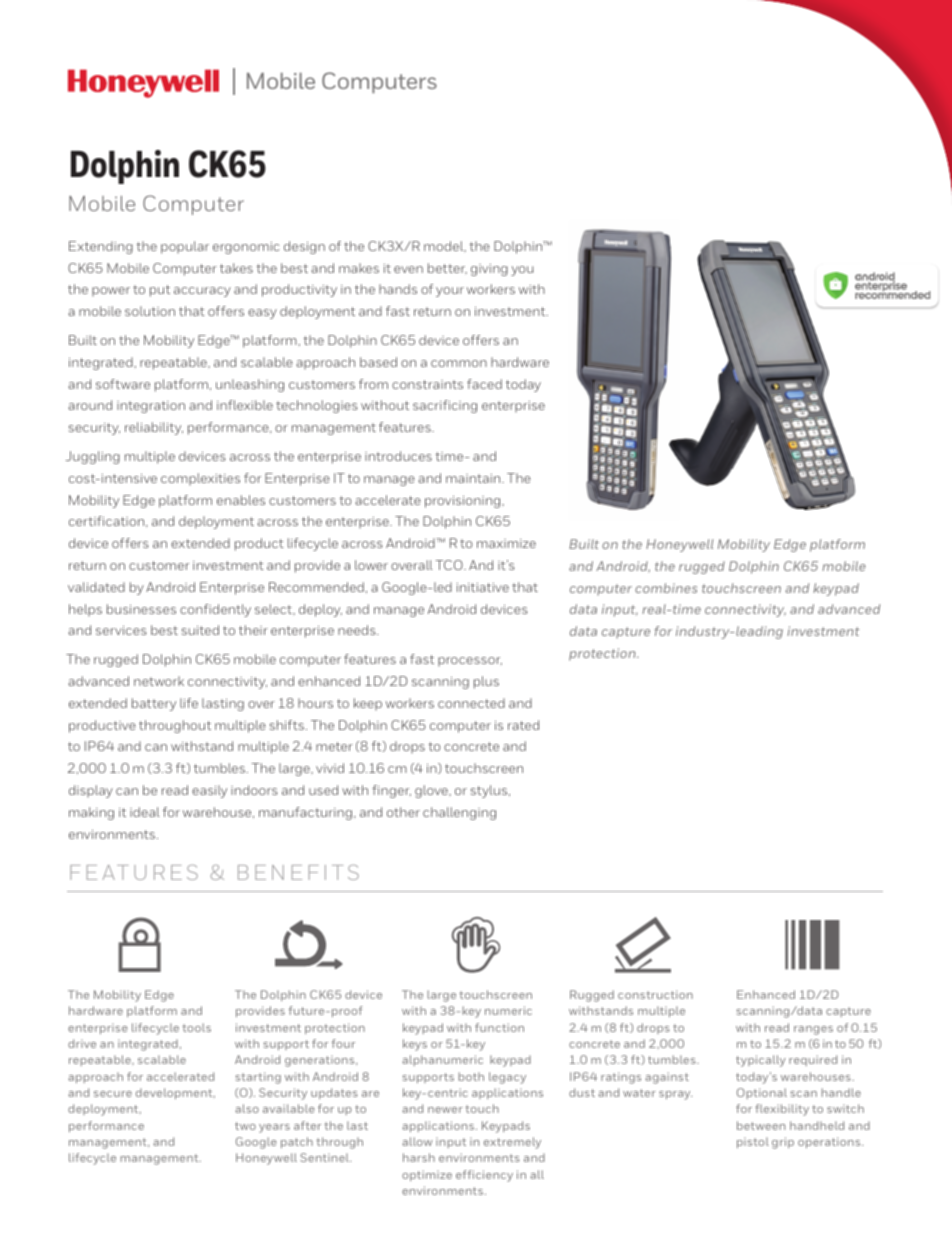 The height and width of the screenshot is (1233, 952). What do you see at coordinates (447, 268) in the screenshot?
I see `better` at bounding box center [447, 268].
